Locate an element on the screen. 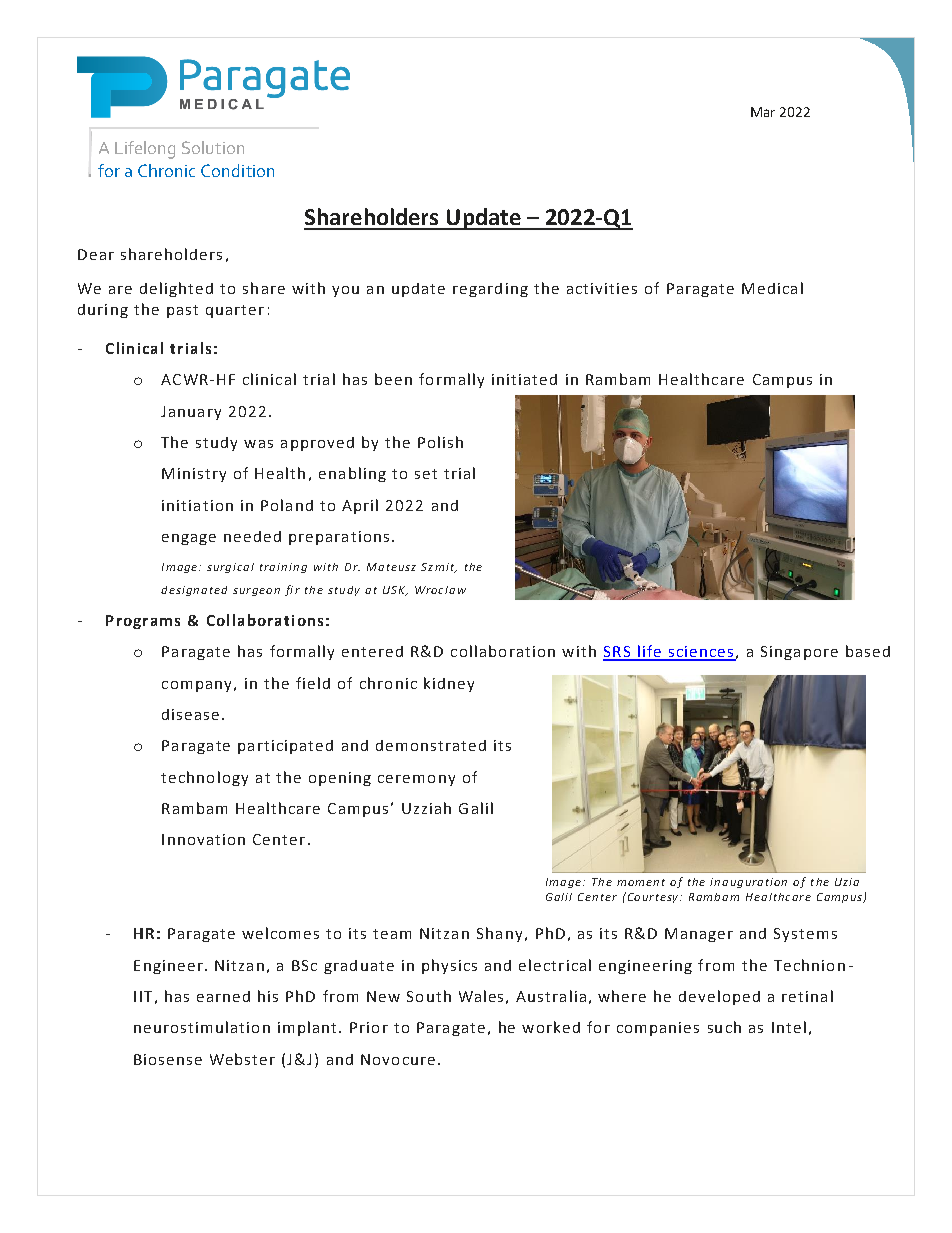 The image size is (952, 1233). regarding is located at coordinates (490, 290).
